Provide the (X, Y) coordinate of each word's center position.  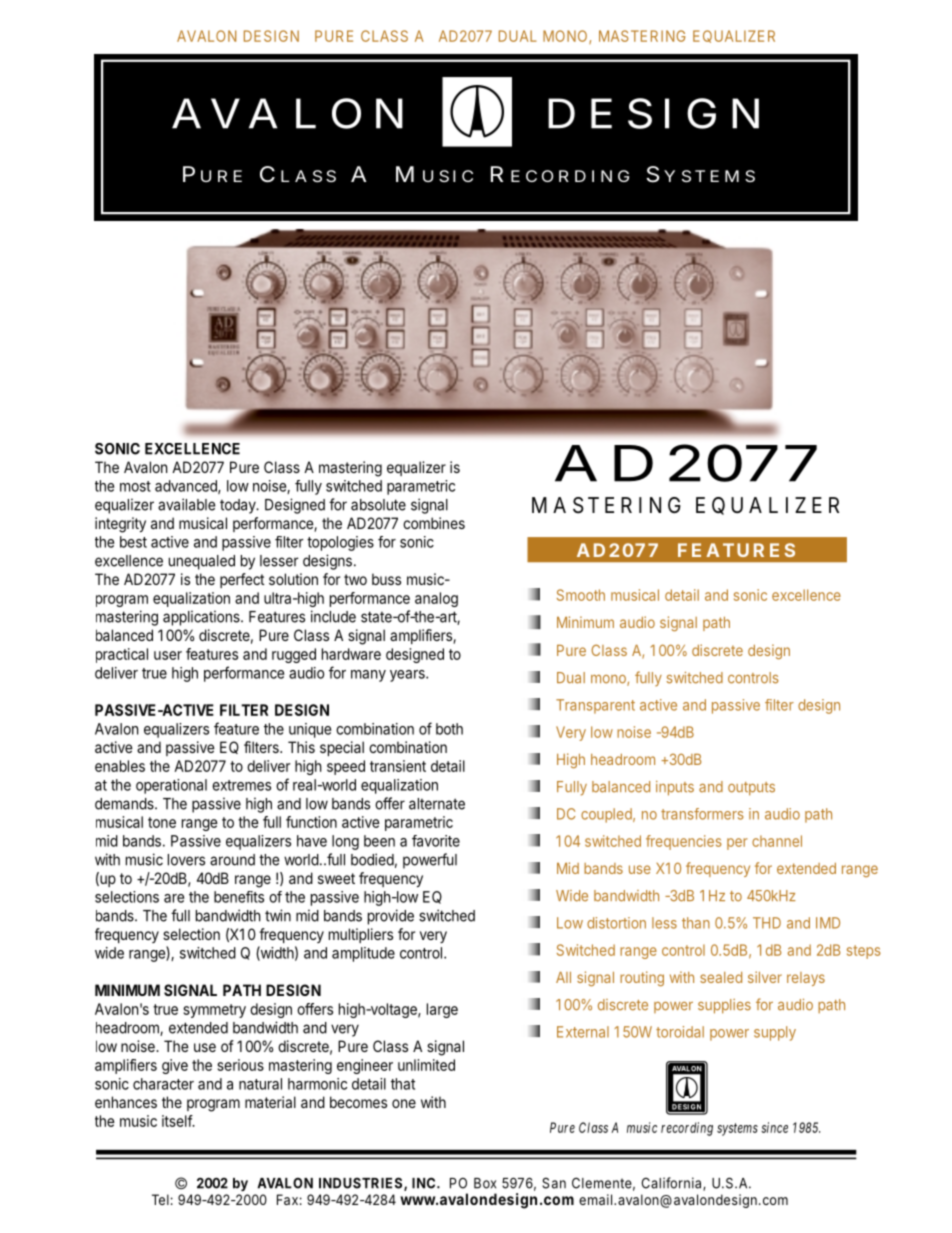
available (186, 504)
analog (436, 599)
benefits (239, 897)
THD (767, 923)
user (168, 655)
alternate (437, 804)
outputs (751, 789)
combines (434, 523)
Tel (160, 1199)
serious (240, 1065)
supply (775, 1033)
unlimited (426, 1065)
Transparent (595, 706)
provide (391, 917)
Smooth (581, 595)
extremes (241, 785)
